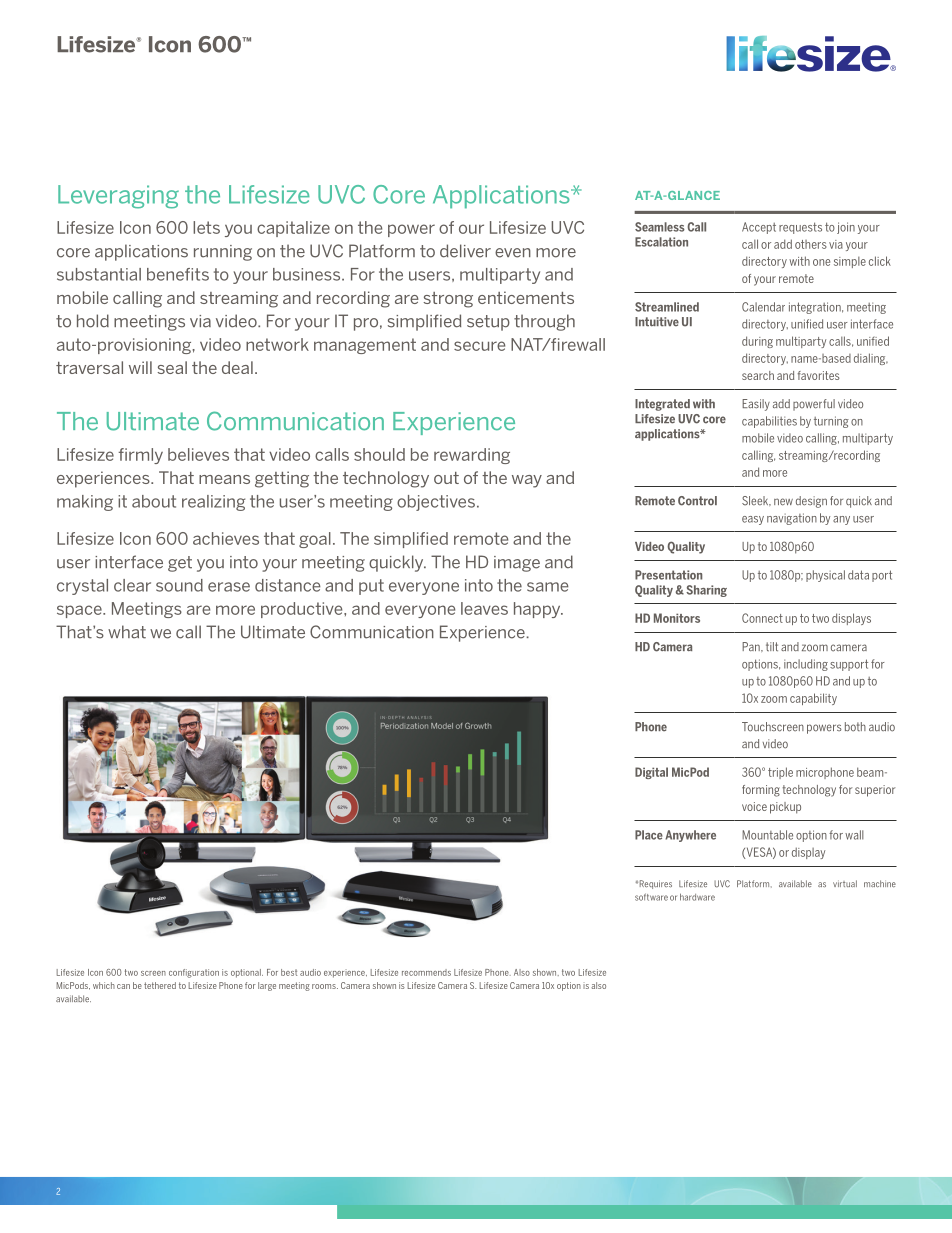  I want to click on hardware, so click(697, 897).
